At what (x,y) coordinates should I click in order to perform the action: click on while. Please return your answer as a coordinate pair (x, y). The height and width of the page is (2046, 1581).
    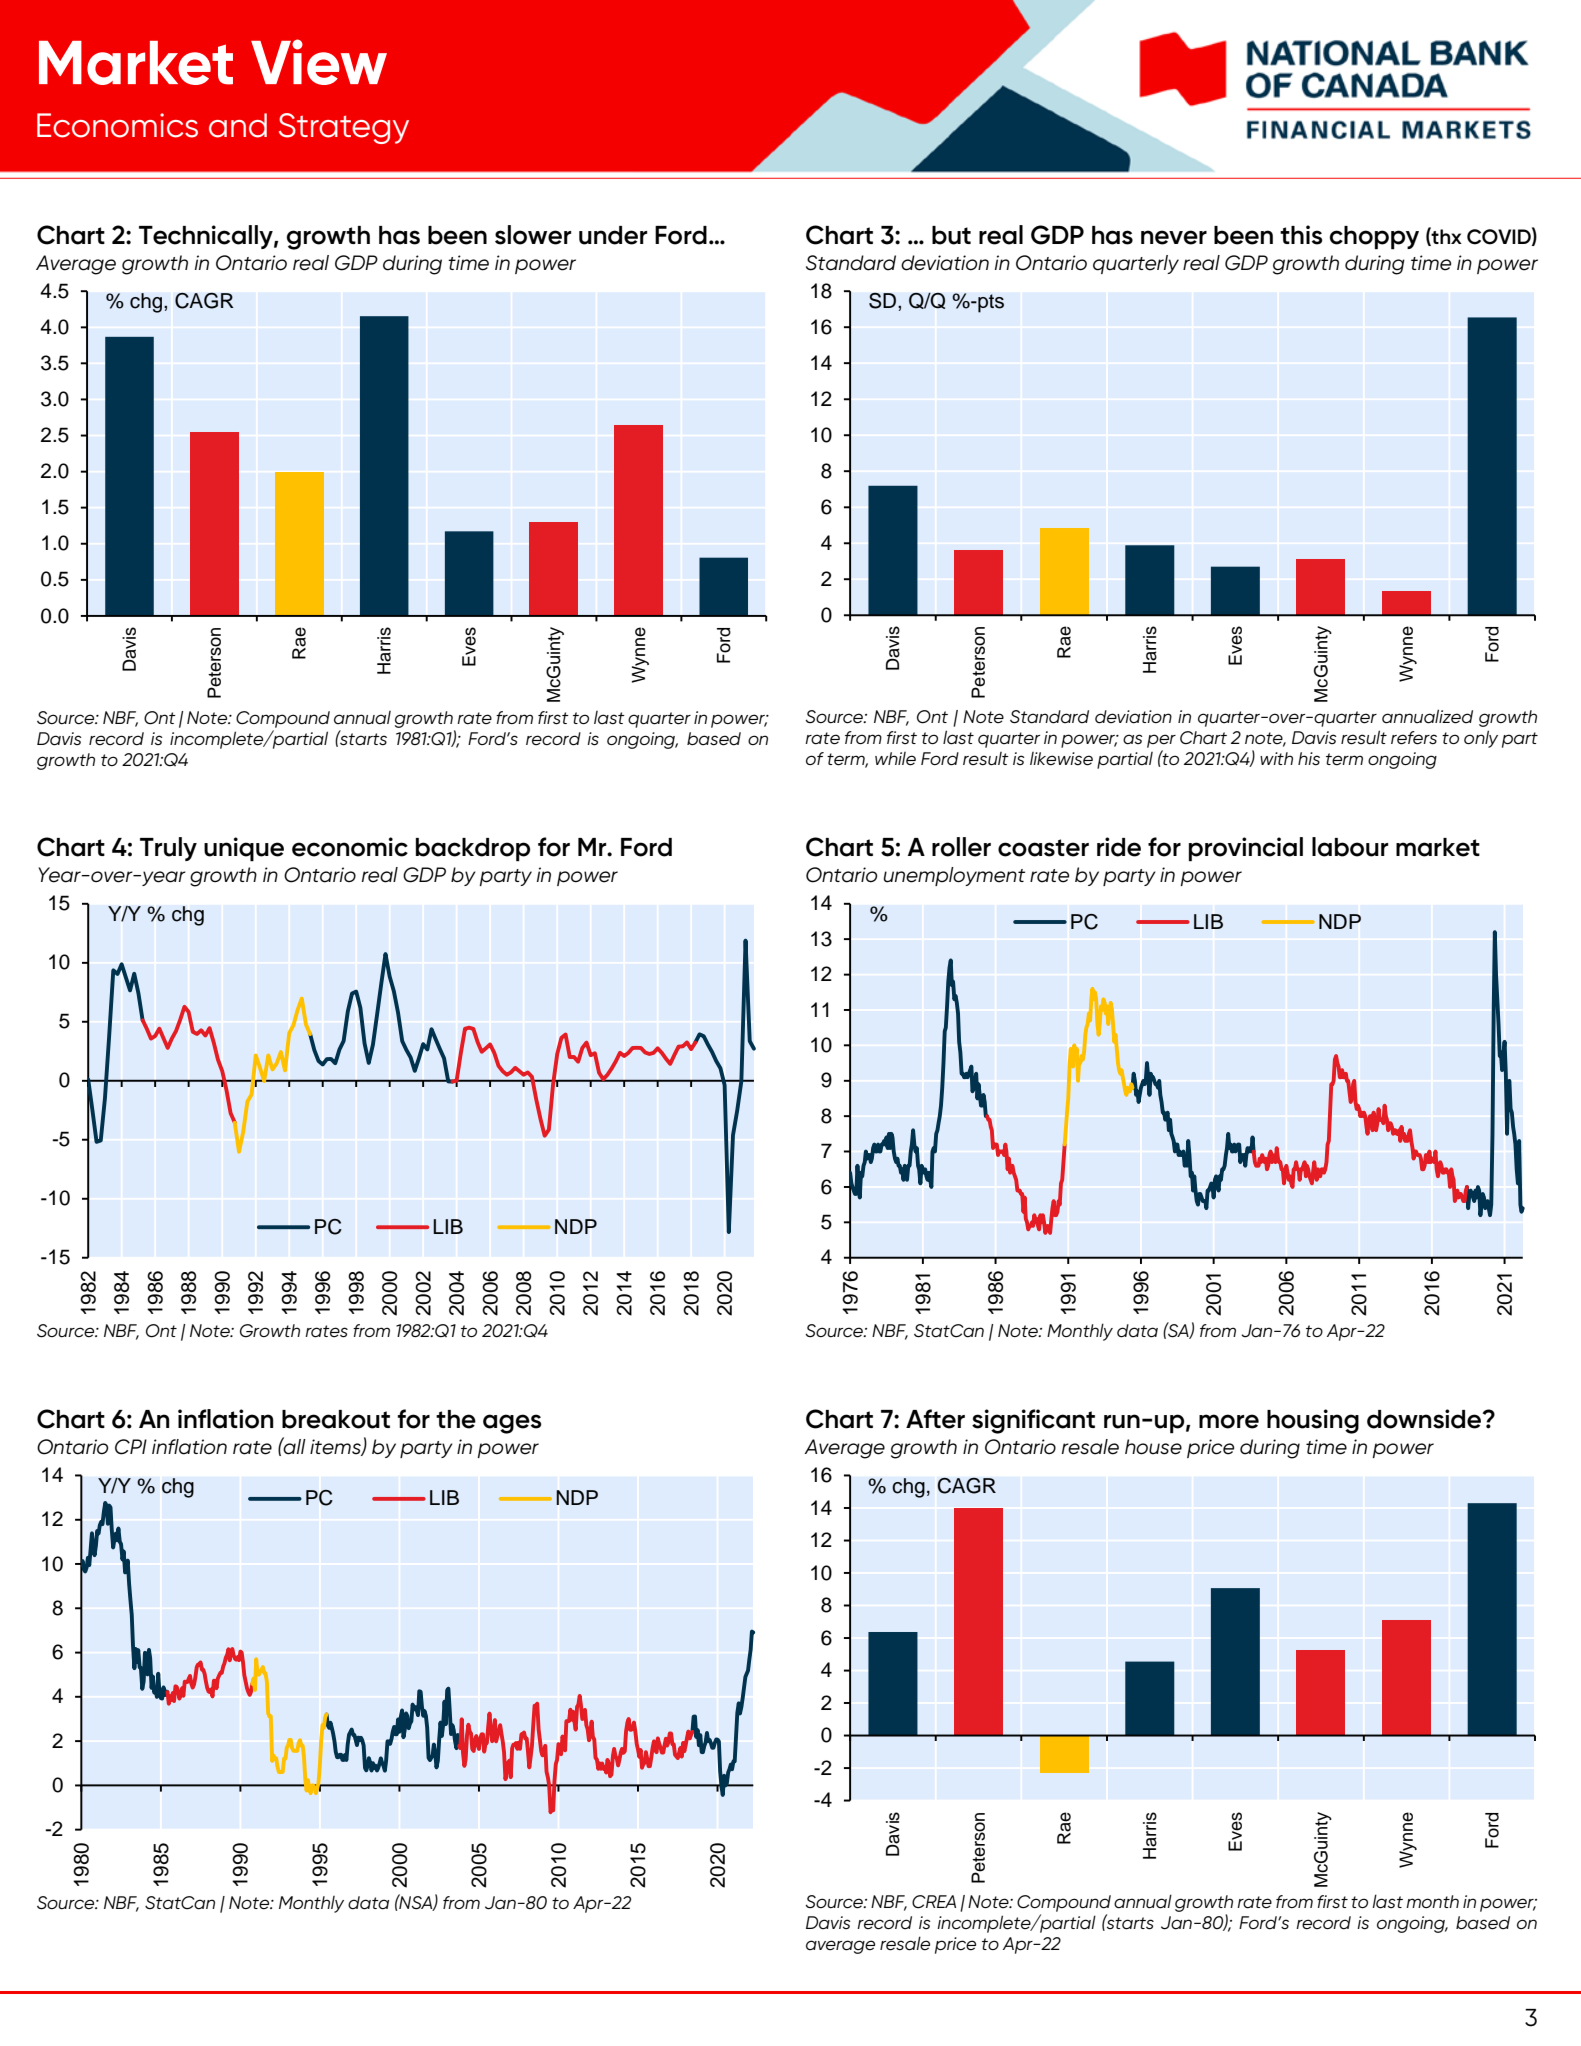
    Looking at the image, I should click on (895, 759).
